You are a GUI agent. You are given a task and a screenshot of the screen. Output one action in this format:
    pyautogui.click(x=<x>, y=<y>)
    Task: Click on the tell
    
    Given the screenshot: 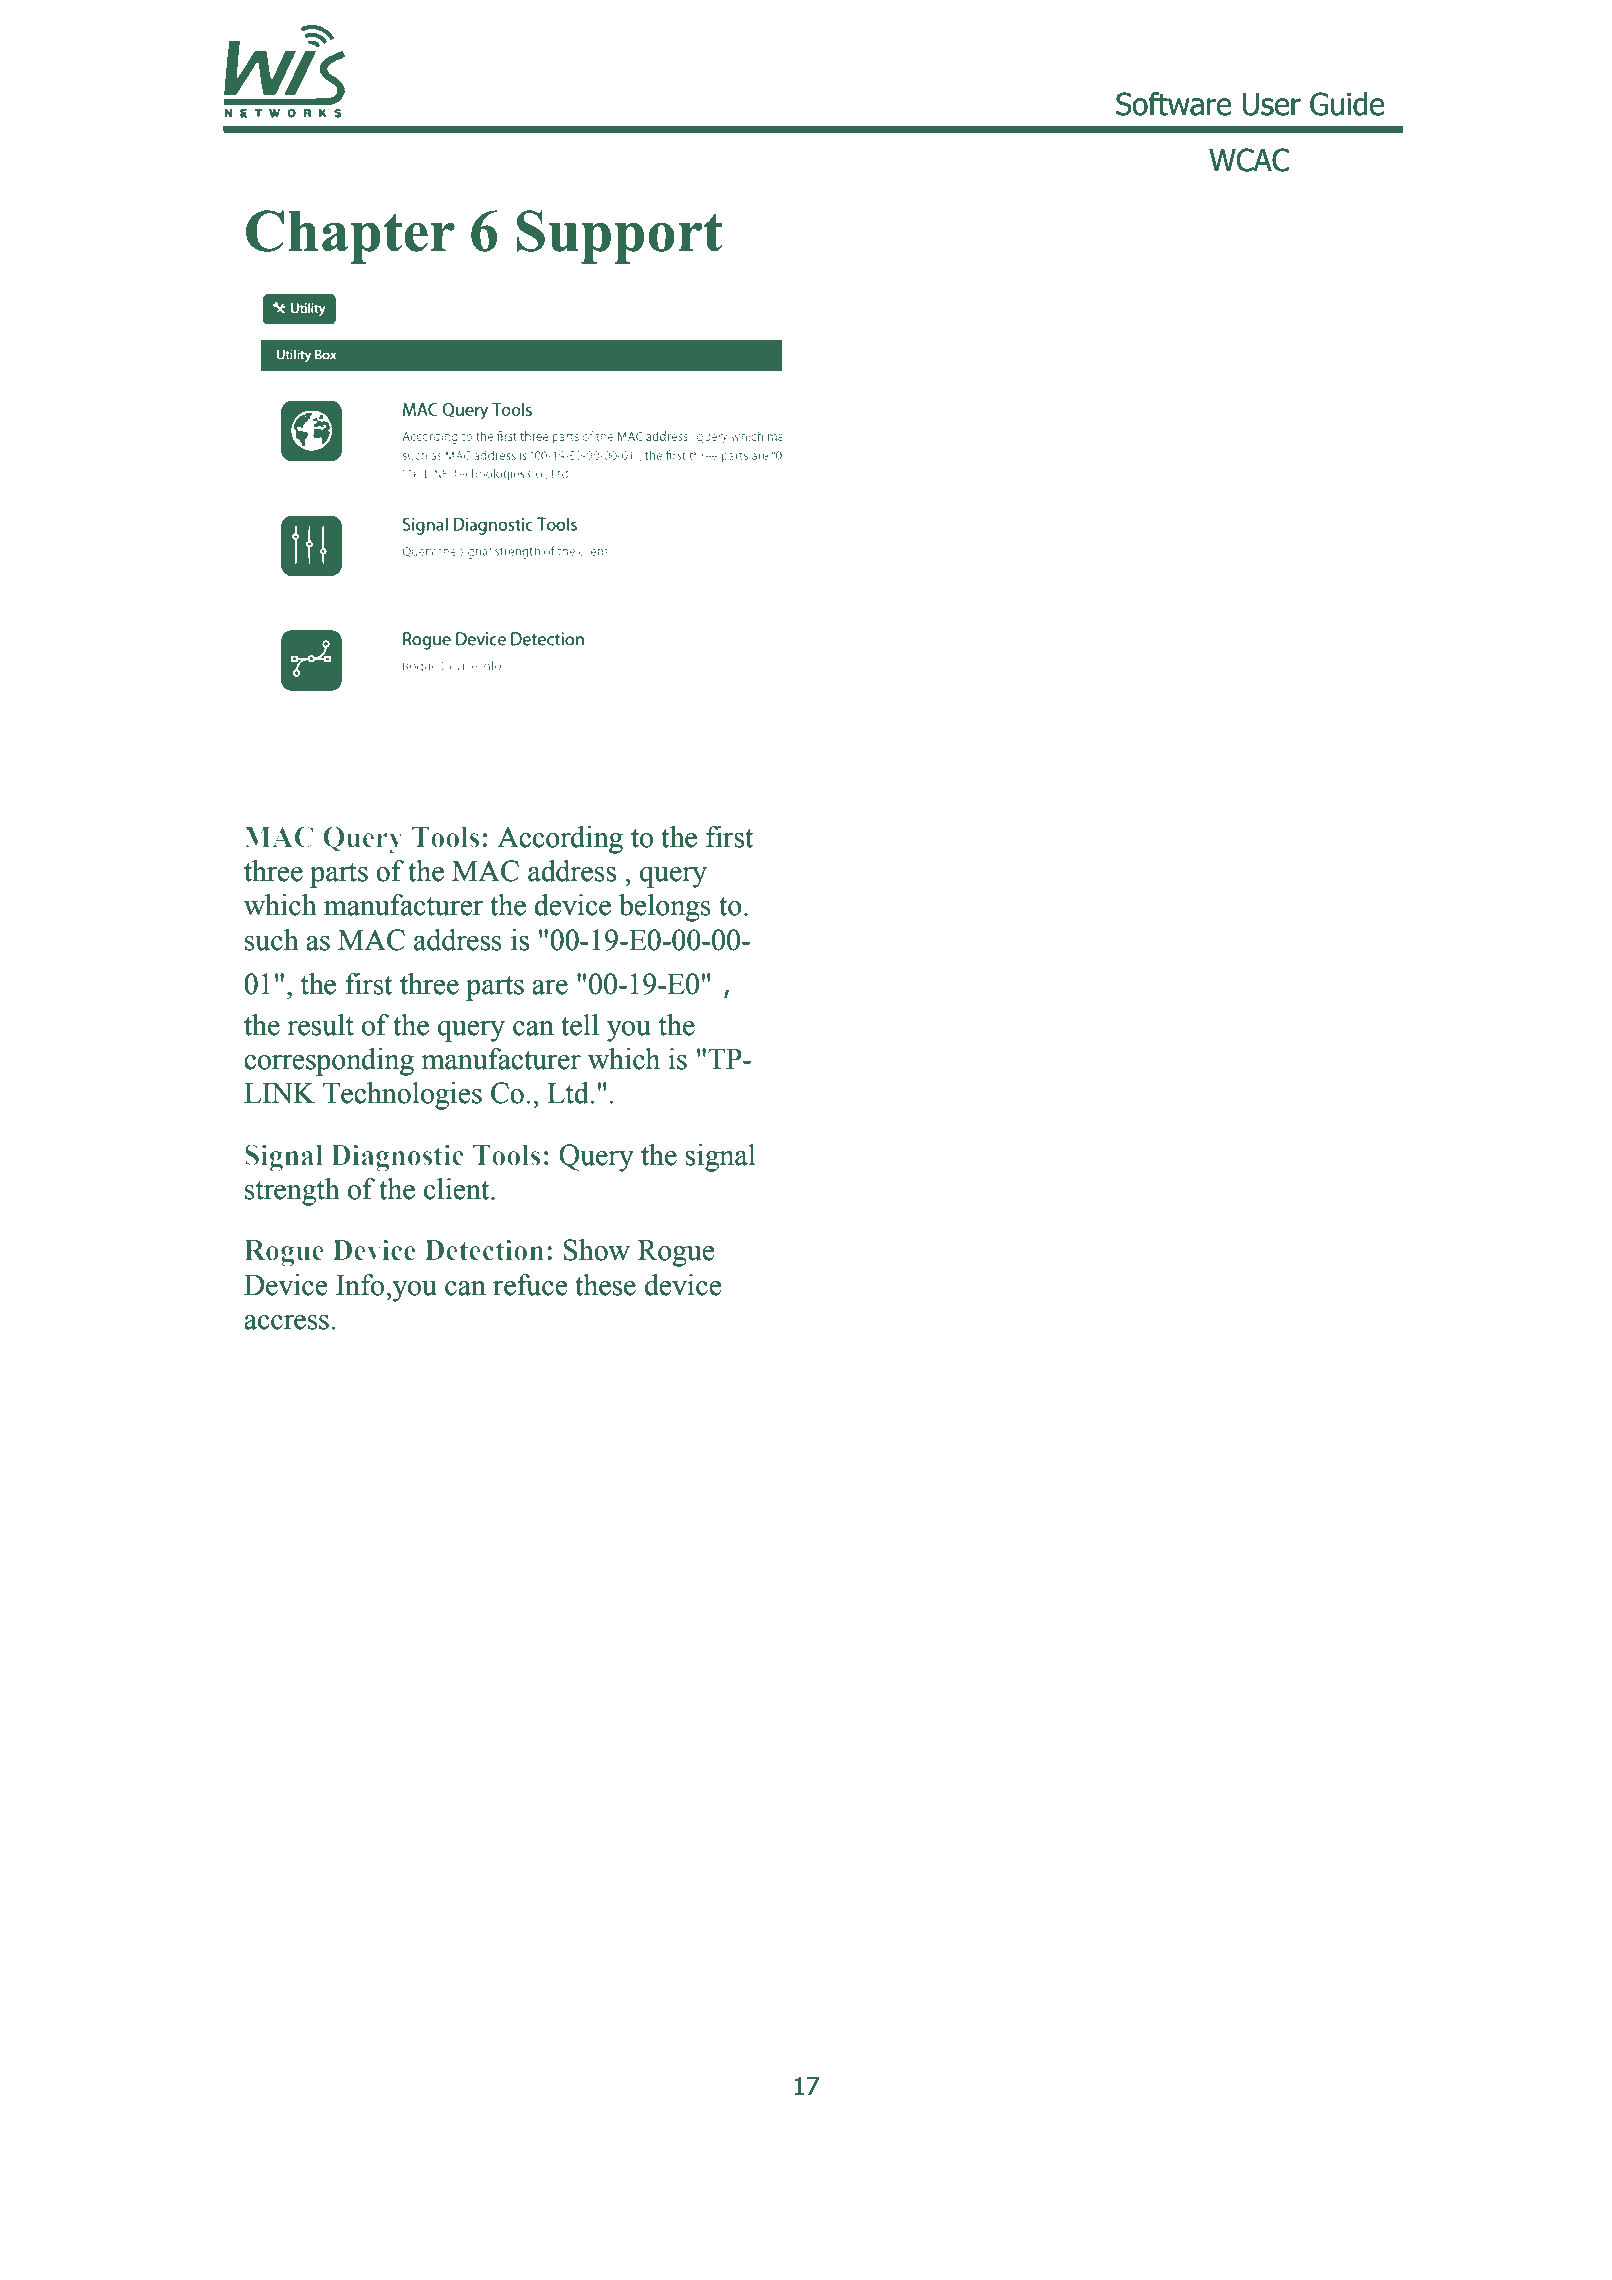 What is the action you would take?
    pyautogui.click(x=580, y=1025)
